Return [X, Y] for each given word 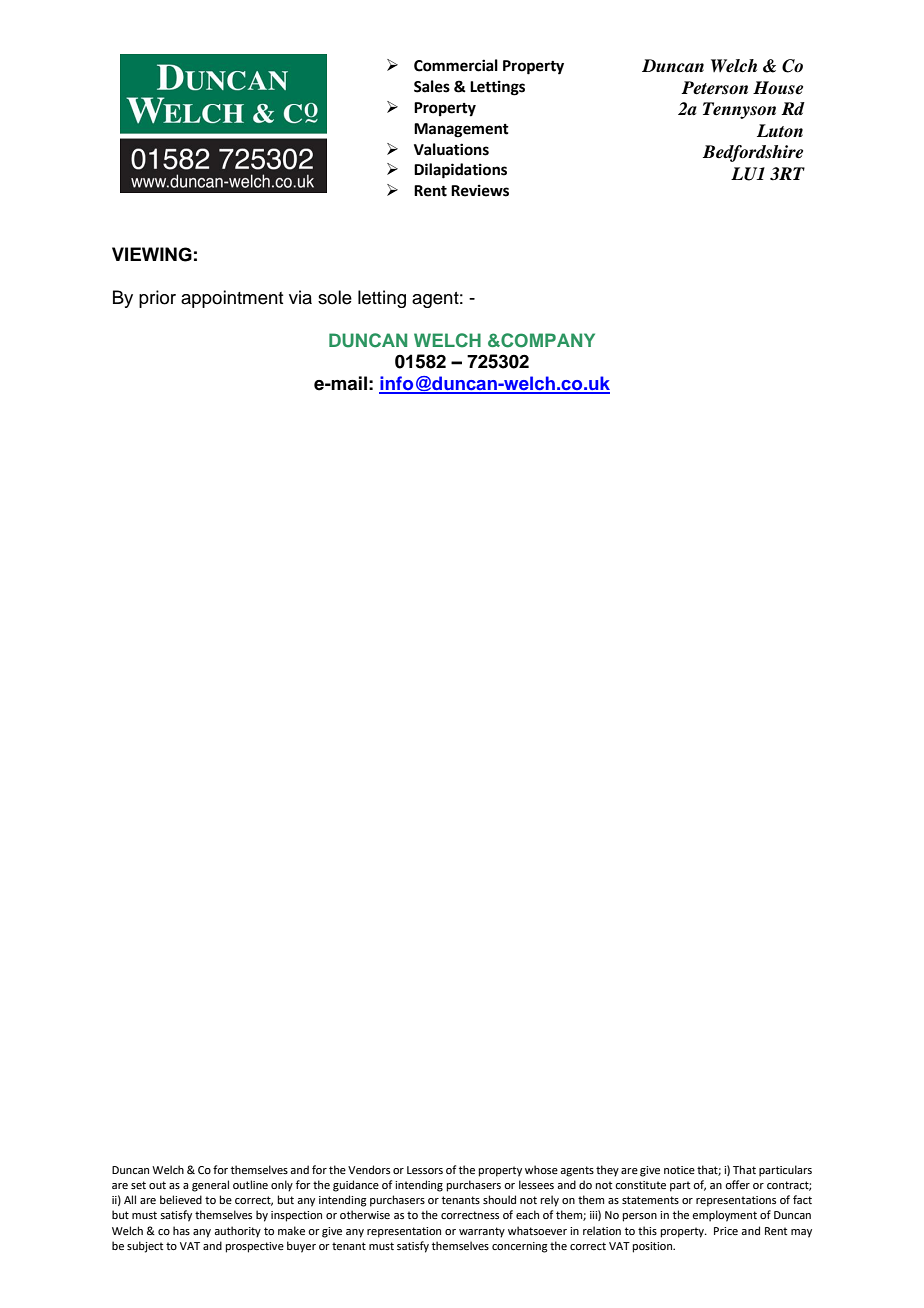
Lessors [425, 1170]
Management [461, 130]
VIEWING [152, 254]
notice [679, 1170]
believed [181, 1199]
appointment [232, 299]
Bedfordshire [753, 153]
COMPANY [547, 340]
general [210, 1186]
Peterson [714, 88]
